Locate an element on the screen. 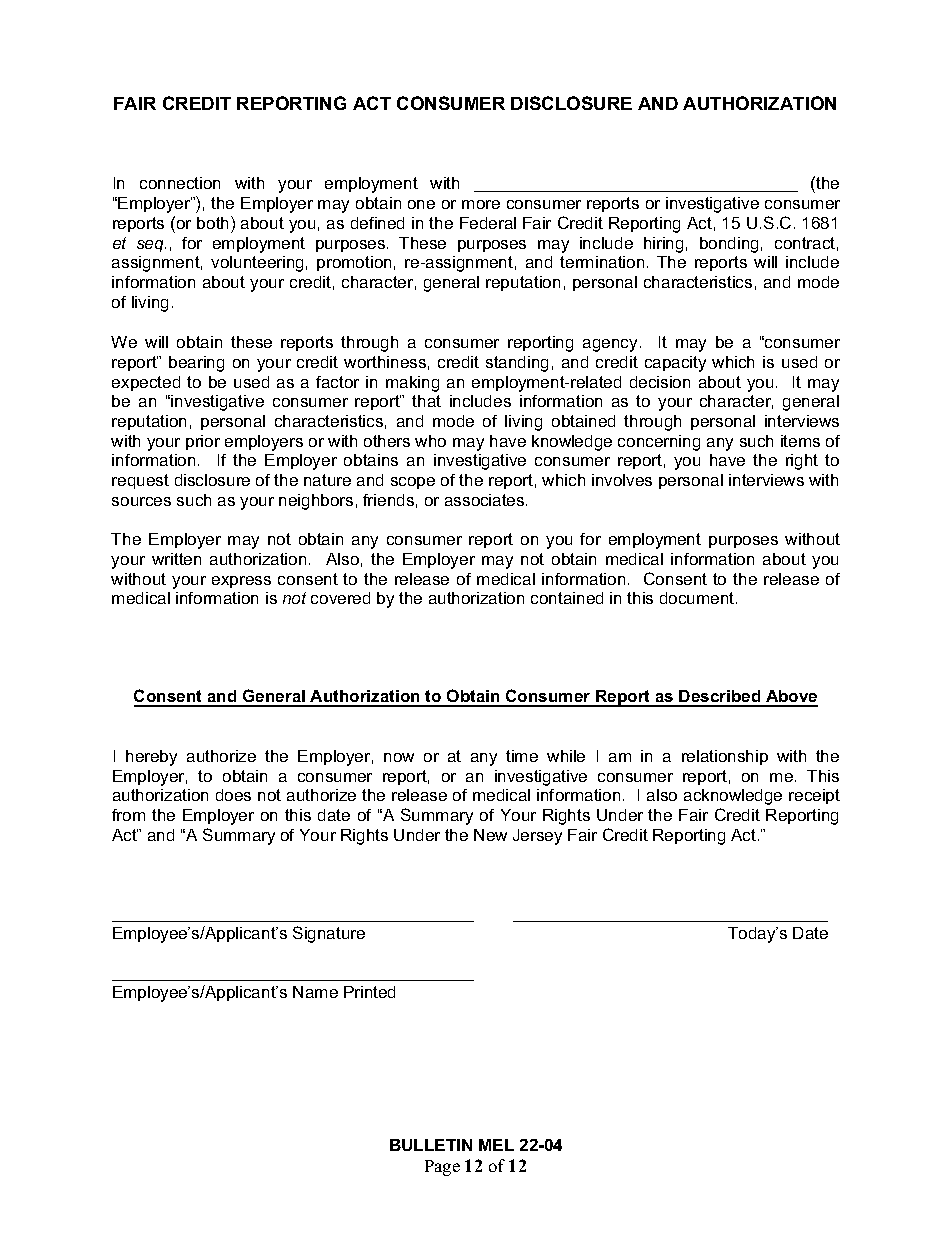  both is located at coordinates (214, 222).
